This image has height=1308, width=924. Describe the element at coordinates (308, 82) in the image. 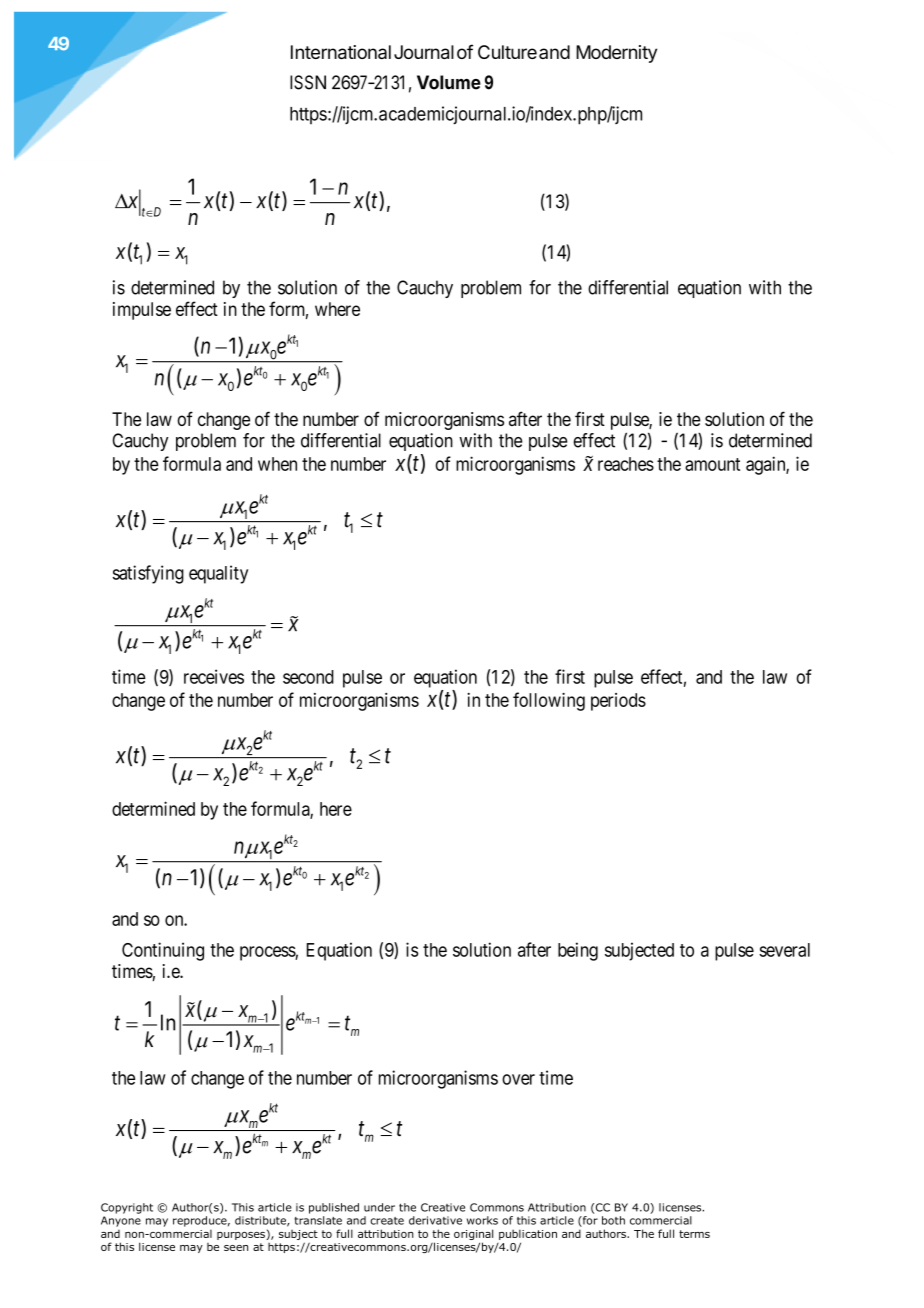

I see `ISSN` at that location.
